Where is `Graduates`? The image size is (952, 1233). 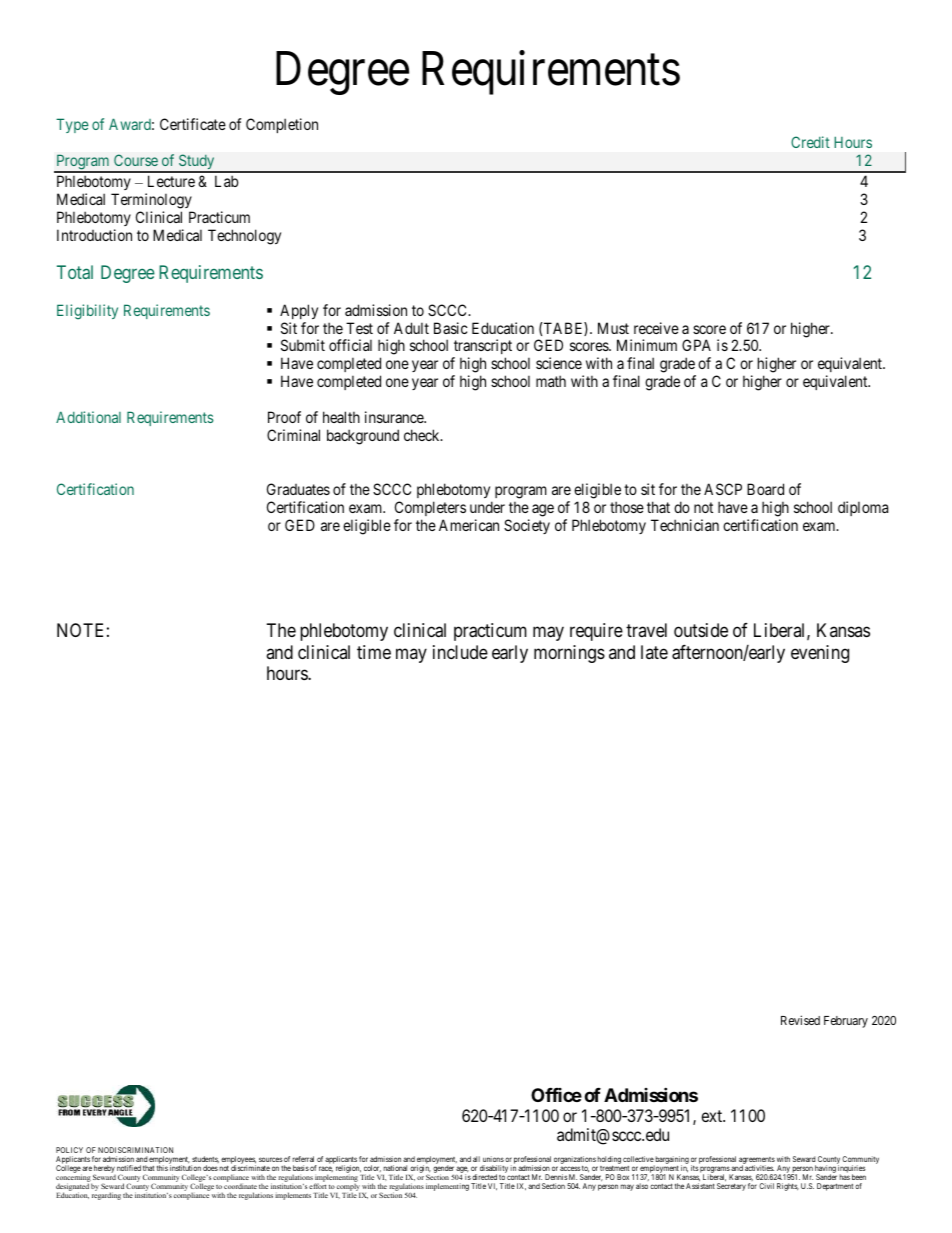
Graduates is located at coordinates (298, 489).
